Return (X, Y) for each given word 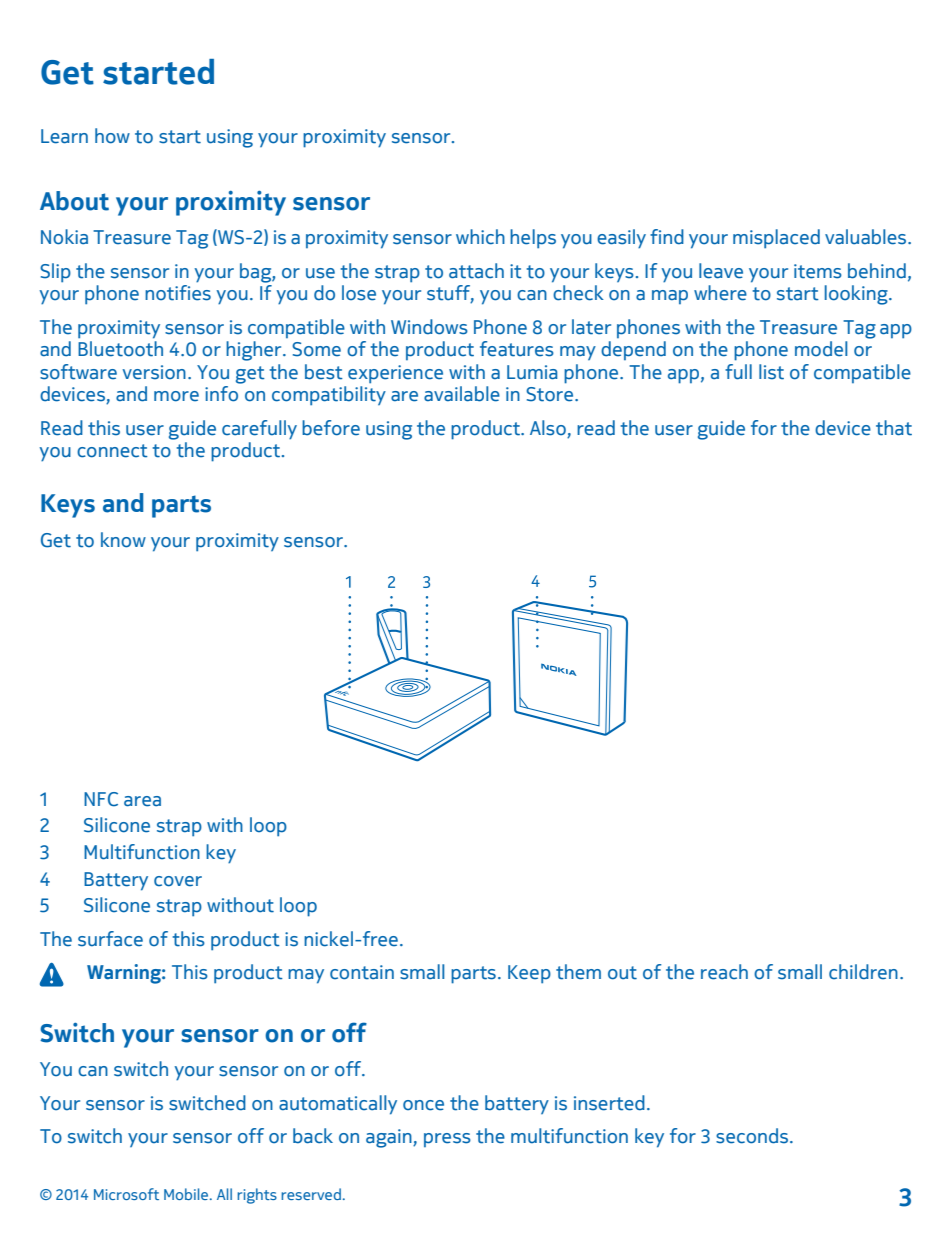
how (112, 136)
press (447, 1140)
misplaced (776, 239)
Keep (529, 974)
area (142, 801)
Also (548, 428)
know (123, 540)
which (480, 237)
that (894, 428)
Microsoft (126, 1194)
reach (724, 972)
